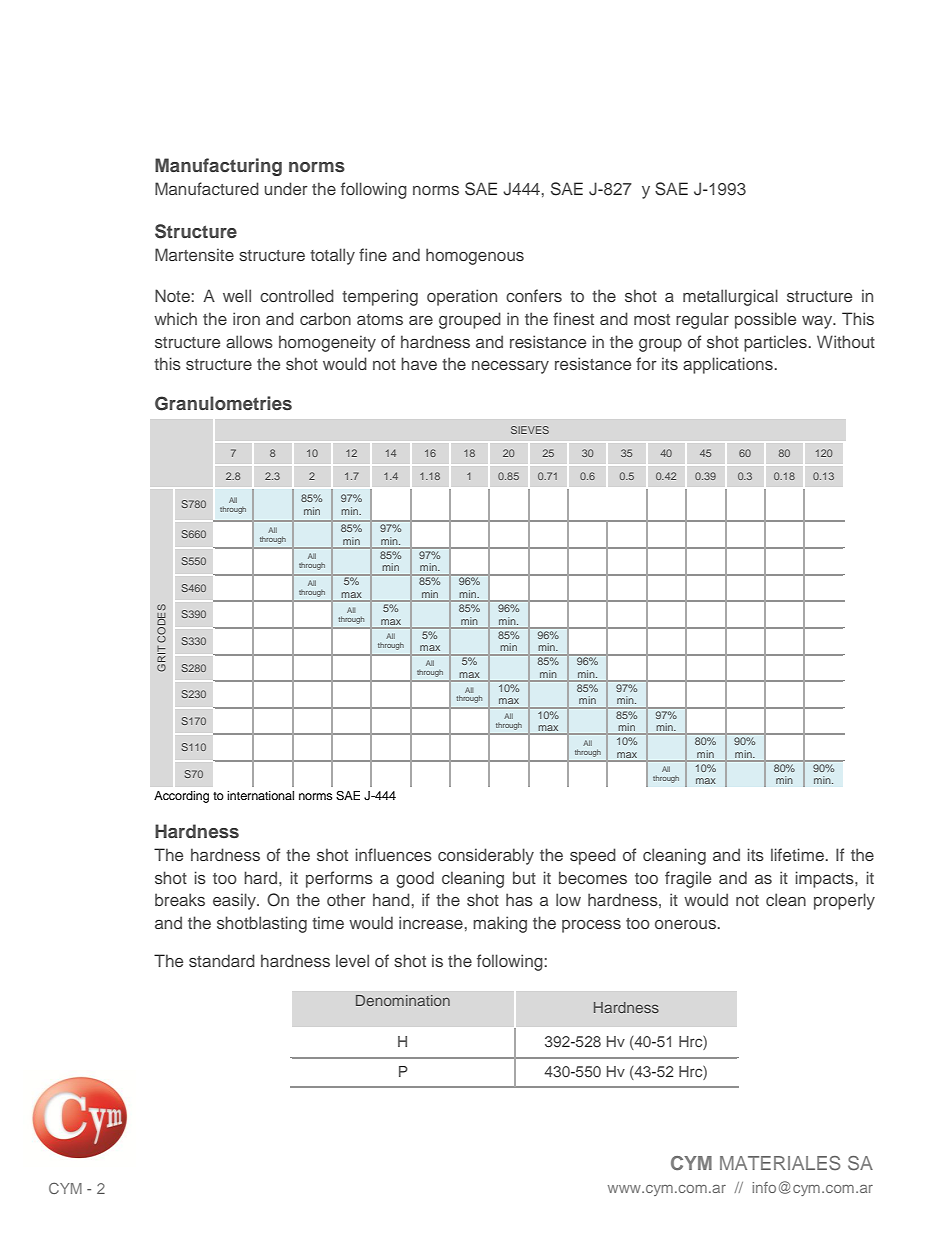 The image size is (952, 1233). Describe the element at coordinates (728, 365) in the document. I see `applications` at that location.
